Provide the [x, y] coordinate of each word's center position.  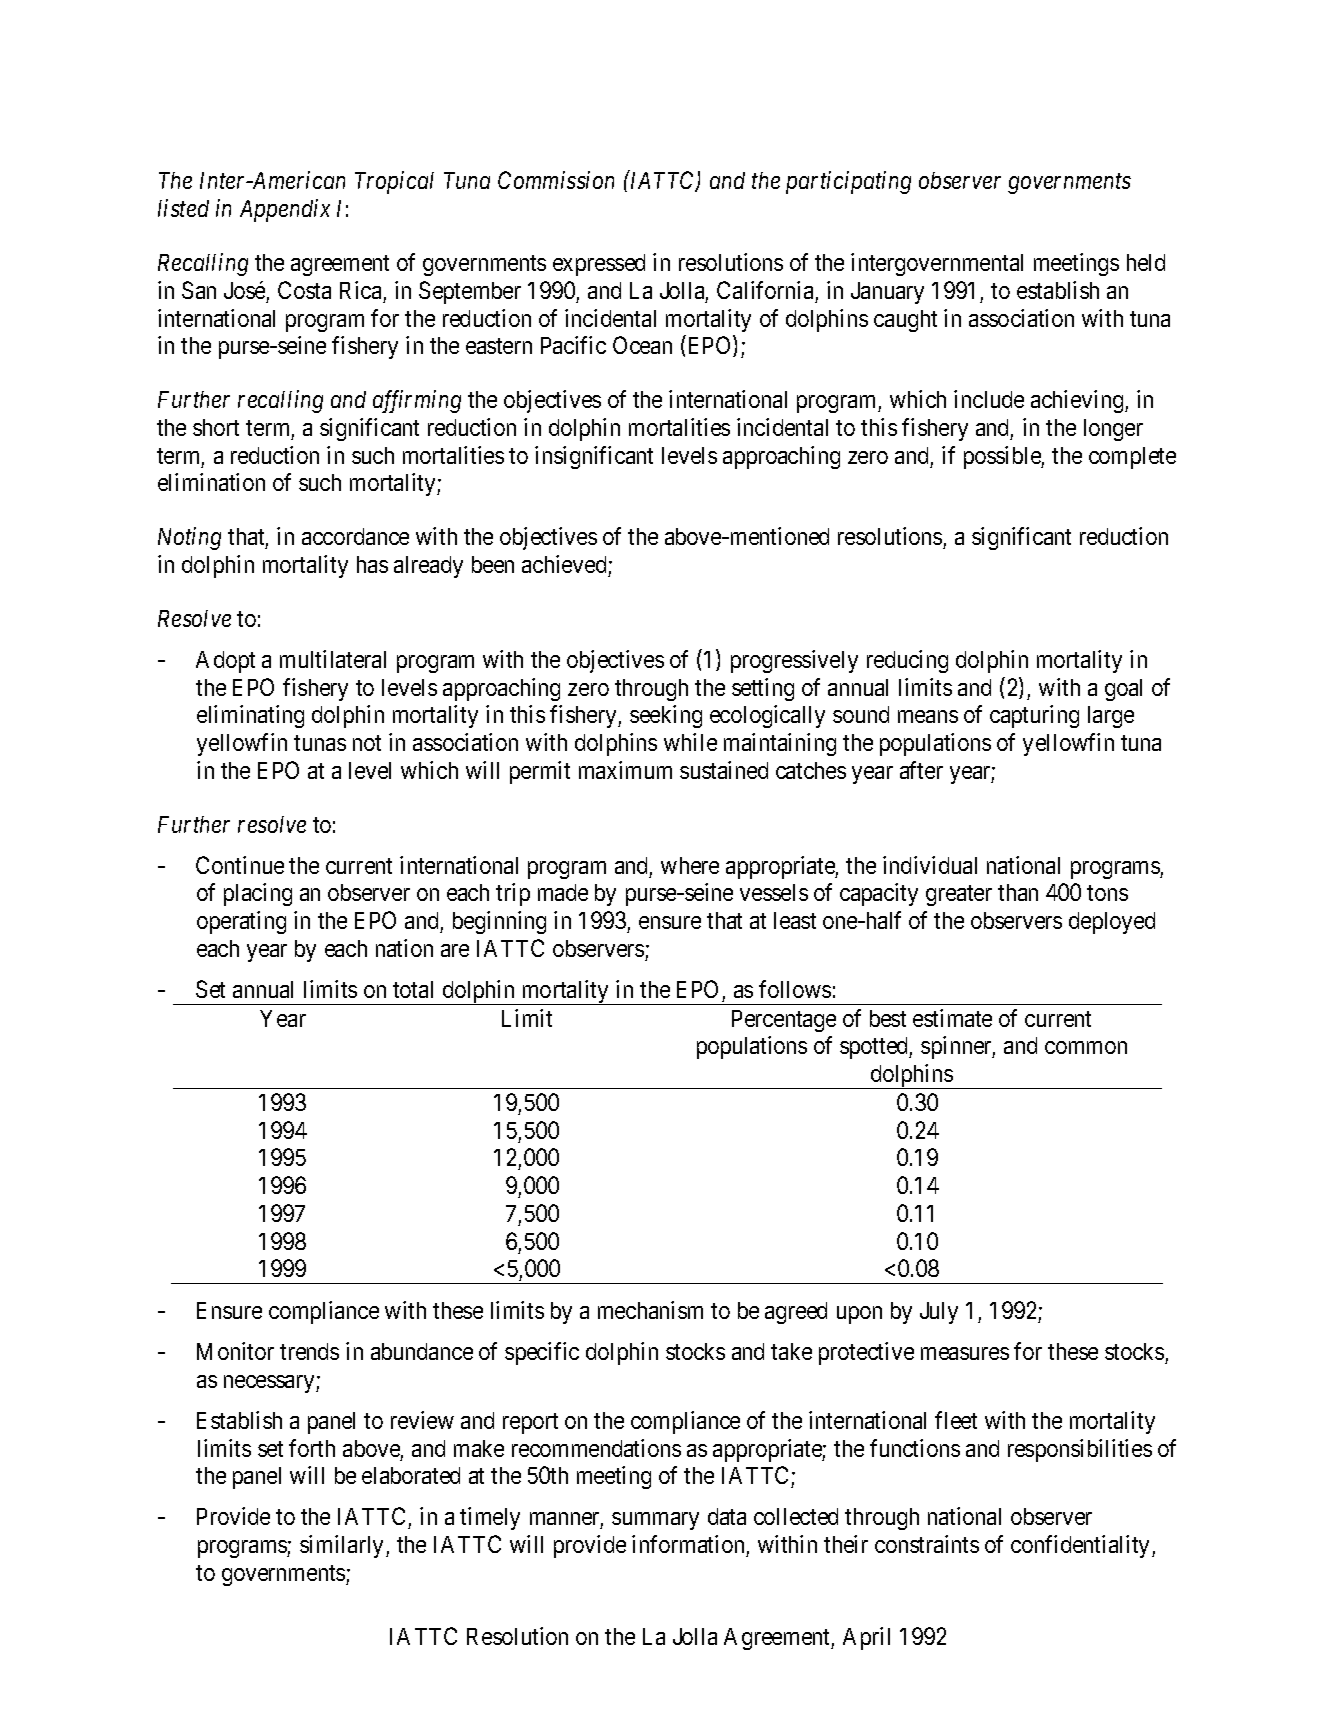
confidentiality [1082, 1546]
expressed [599, 265]
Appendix [285, 210]
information [688, 1544]
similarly [343, 1546]
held [1146, 262]
